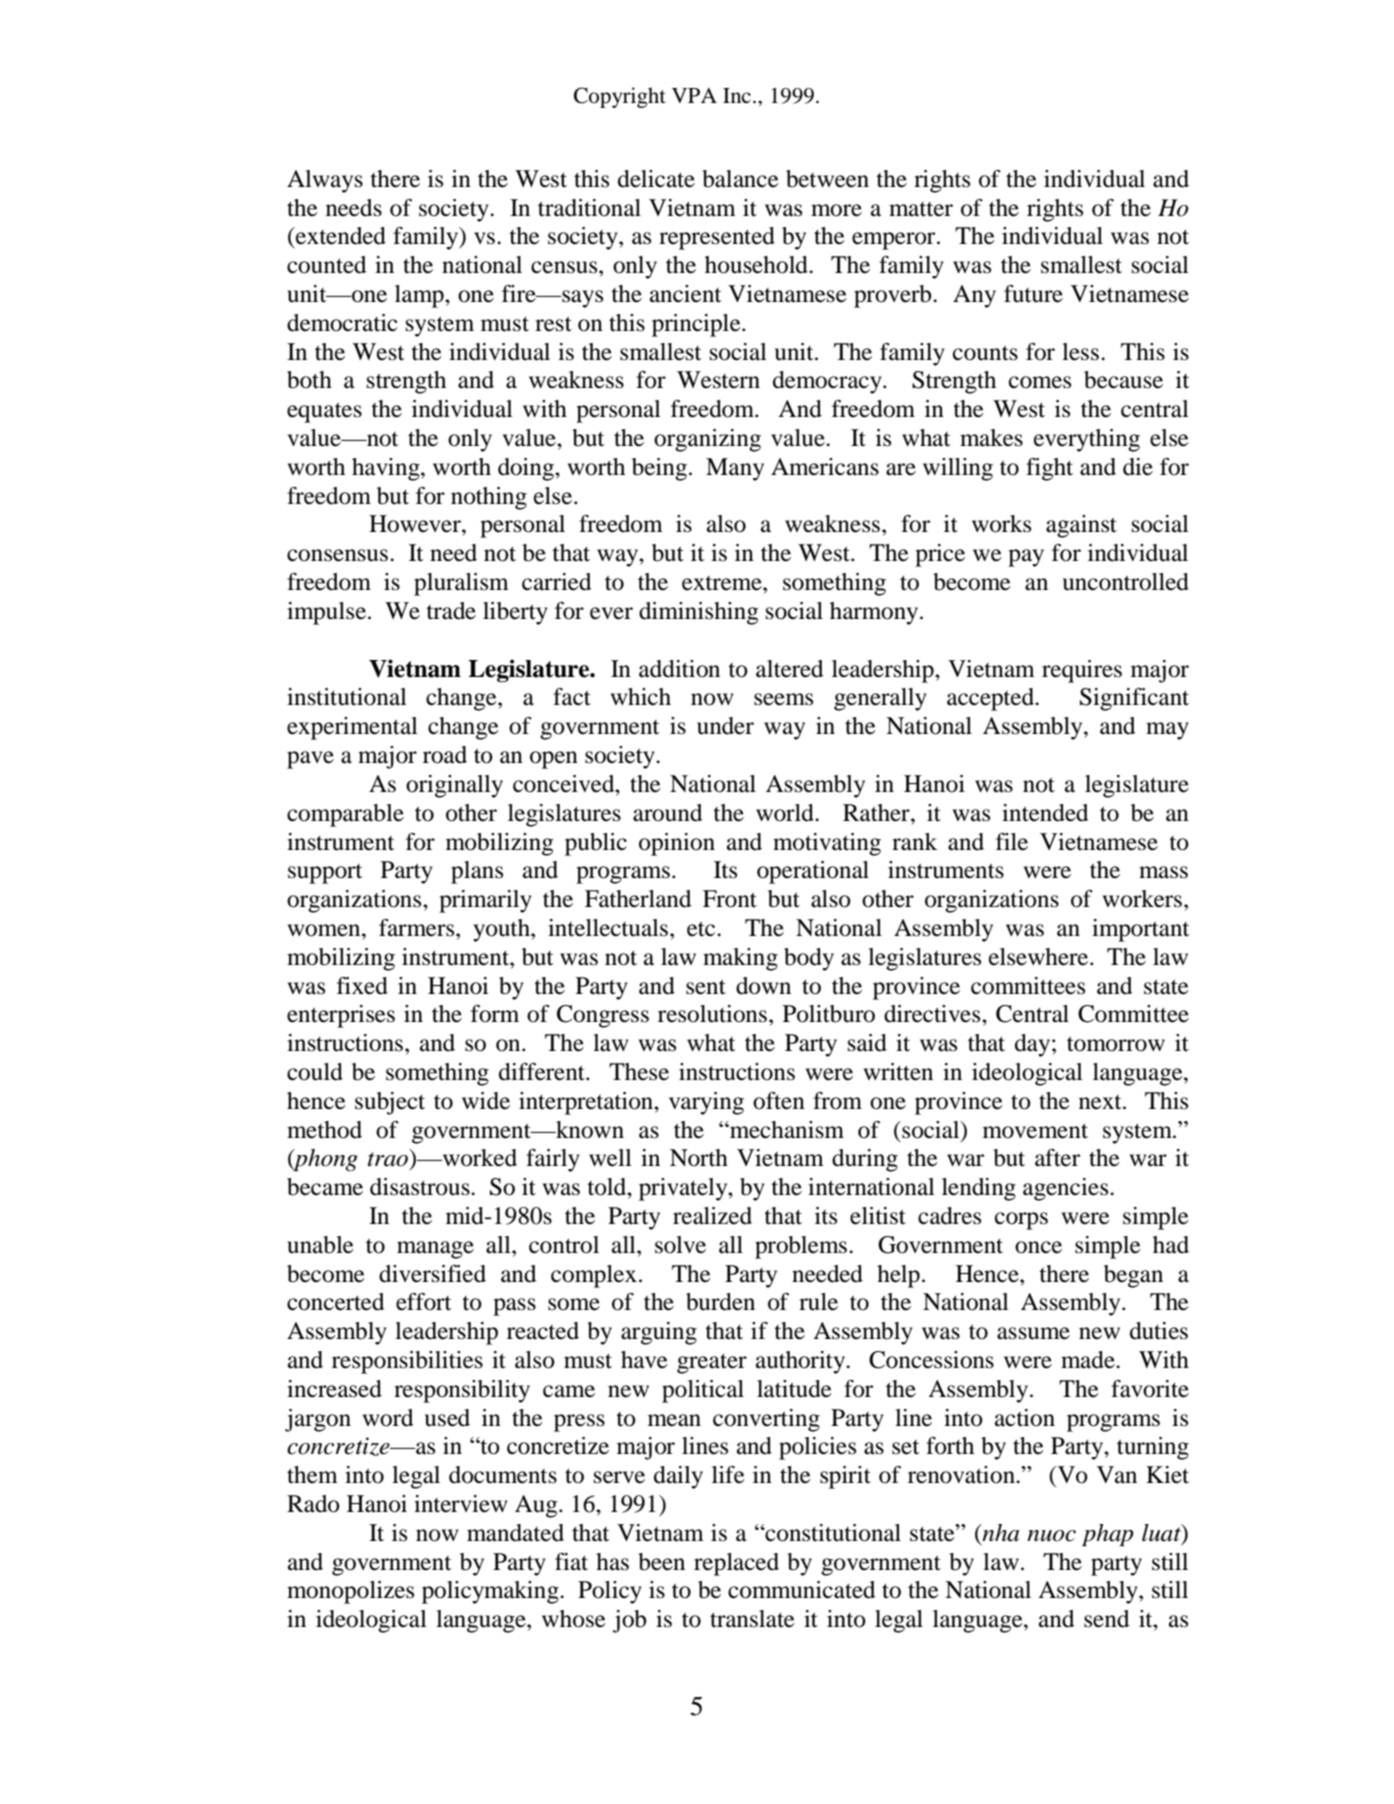 This document has height=1804, width=1394. What do you see at coordinates (698, 613) in the document?
I see `diminishing` at bounding box center [698, 613].
